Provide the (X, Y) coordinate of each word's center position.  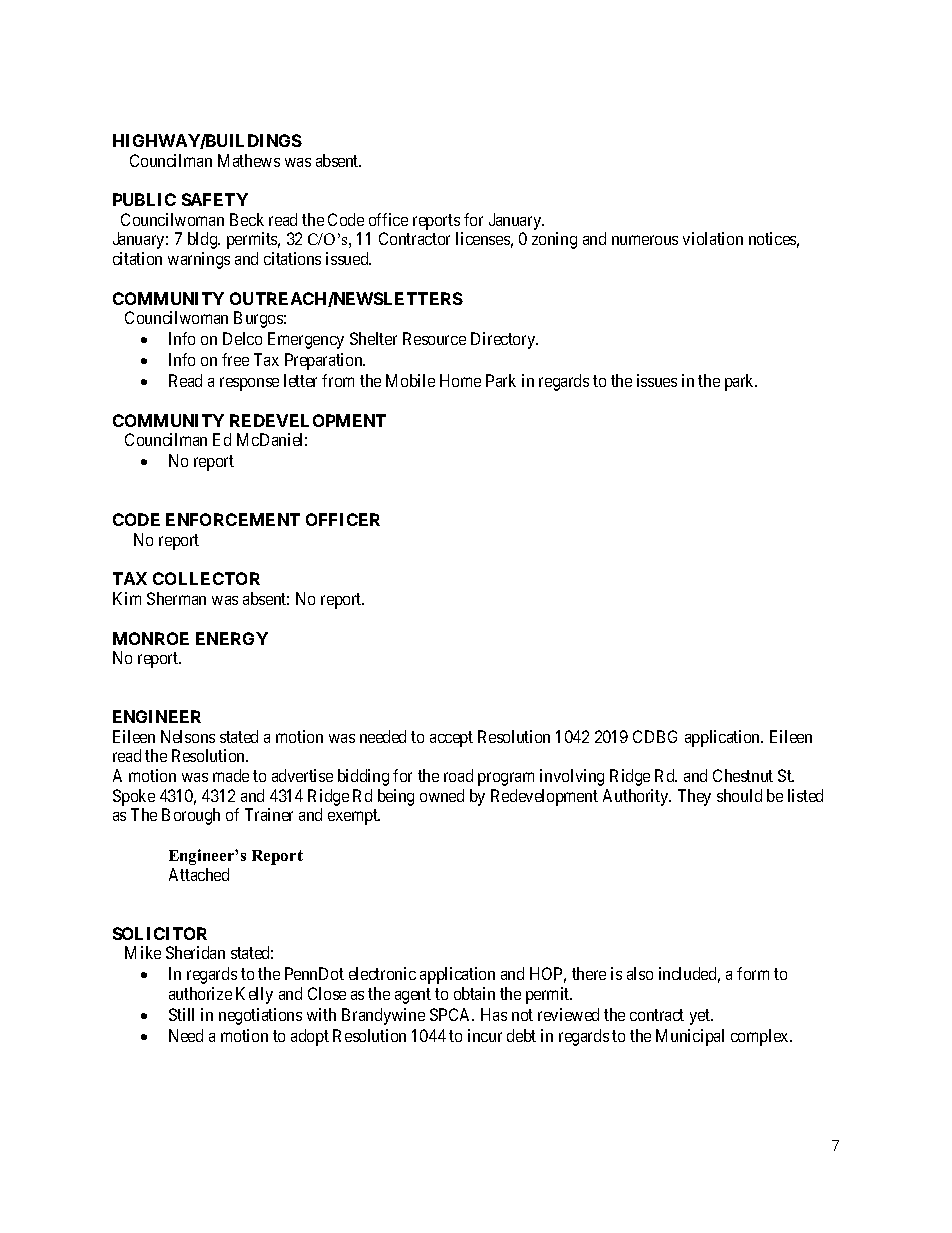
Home (460, 380)
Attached (199, 874)
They (694, 797)
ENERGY (232, 638)
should (739, 795)
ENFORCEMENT (233, 519)
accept (451, 739)
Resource (434, 338)
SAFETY (215, 199)
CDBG (655, 736)
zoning (554, 240)
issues (657, 380)
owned (442, 795)
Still (181, 1014)
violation (713, 238)
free (235, 359)
